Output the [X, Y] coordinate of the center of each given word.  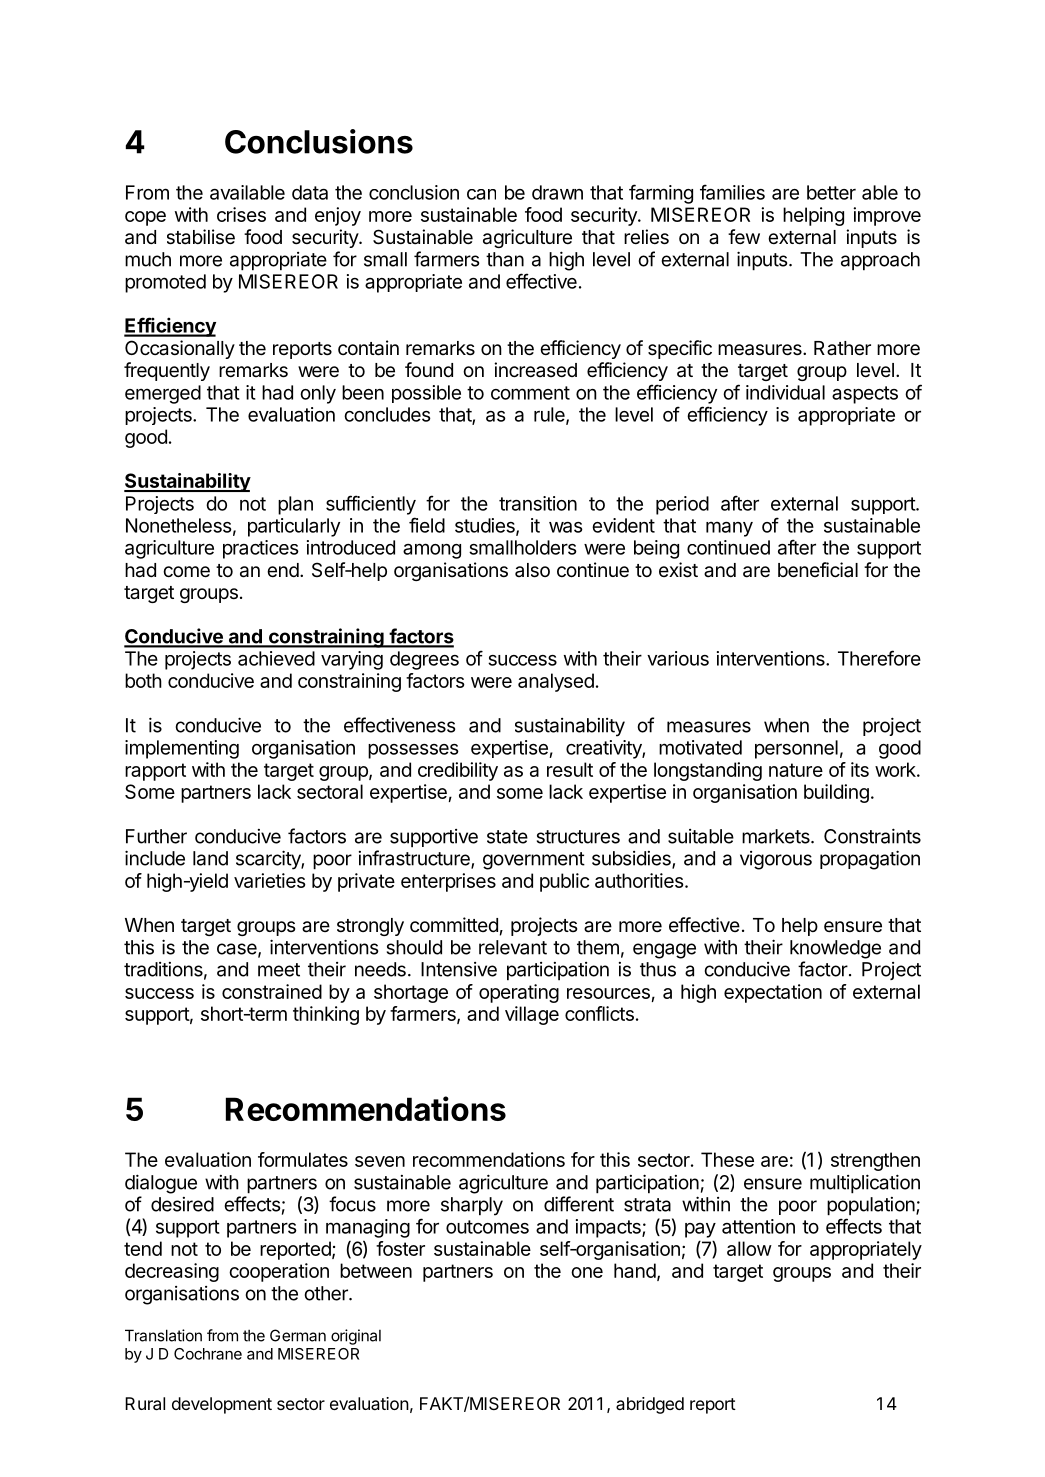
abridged [650, 1405]
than [505, 259]
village [532, 1015]
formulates [303, 1159]
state [507, 837]
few [744, 236]
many [729, 529]
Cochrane [208, 1354]
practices [261, 549]
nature [796, 770]
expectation [773, 993]
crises [241, 214]
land [210, 858]
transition [538, 503]
